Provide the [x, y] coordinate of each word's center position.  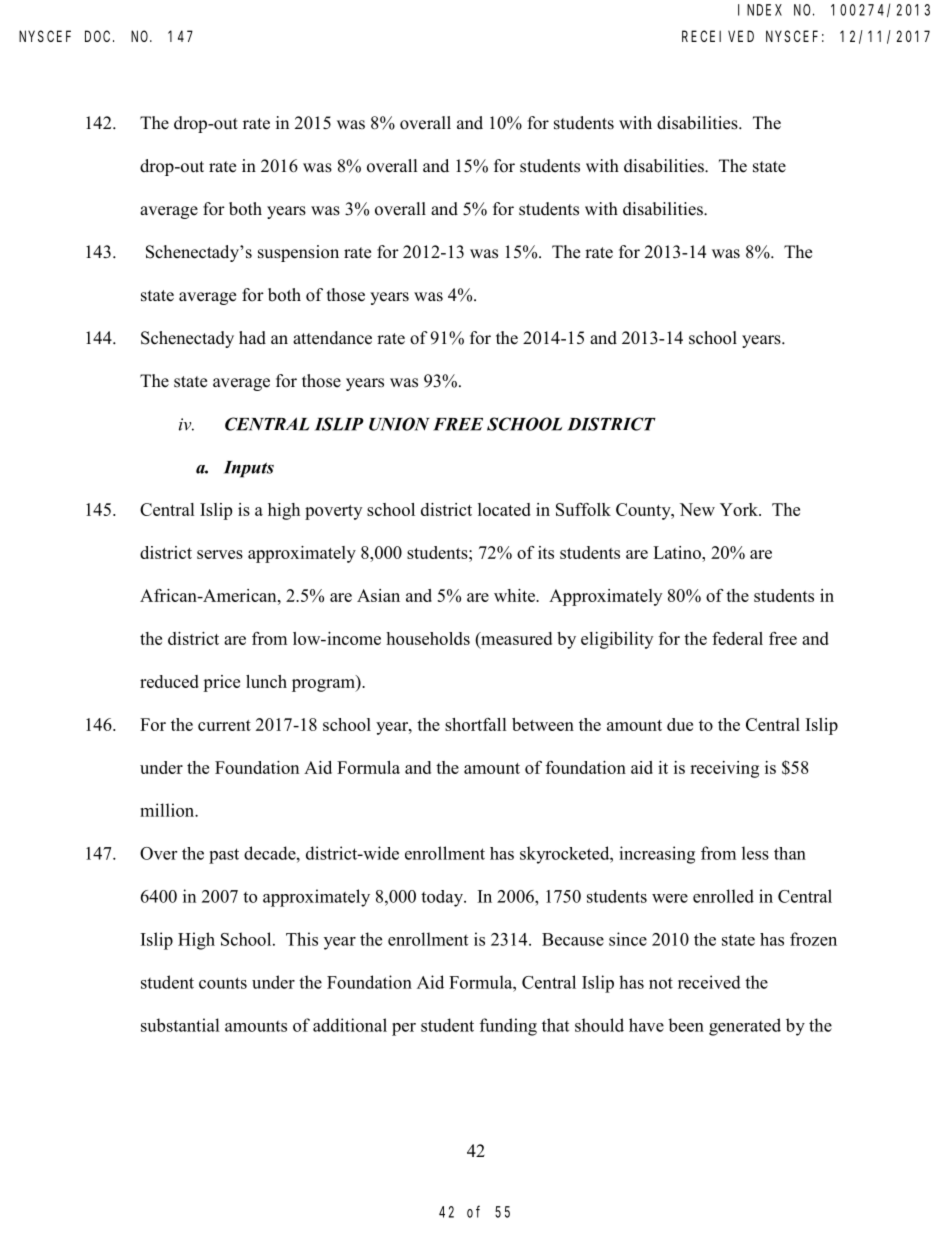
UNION [399, 424]
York [740, 509]
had [252, 338]
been [686, 1025]
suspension [298, 253]
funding [508, 1027]
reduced [169, 681]
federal [737, 638]
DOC [99, 36]
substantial [180, 1025]
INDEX [760, 10]
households [428, 638]
